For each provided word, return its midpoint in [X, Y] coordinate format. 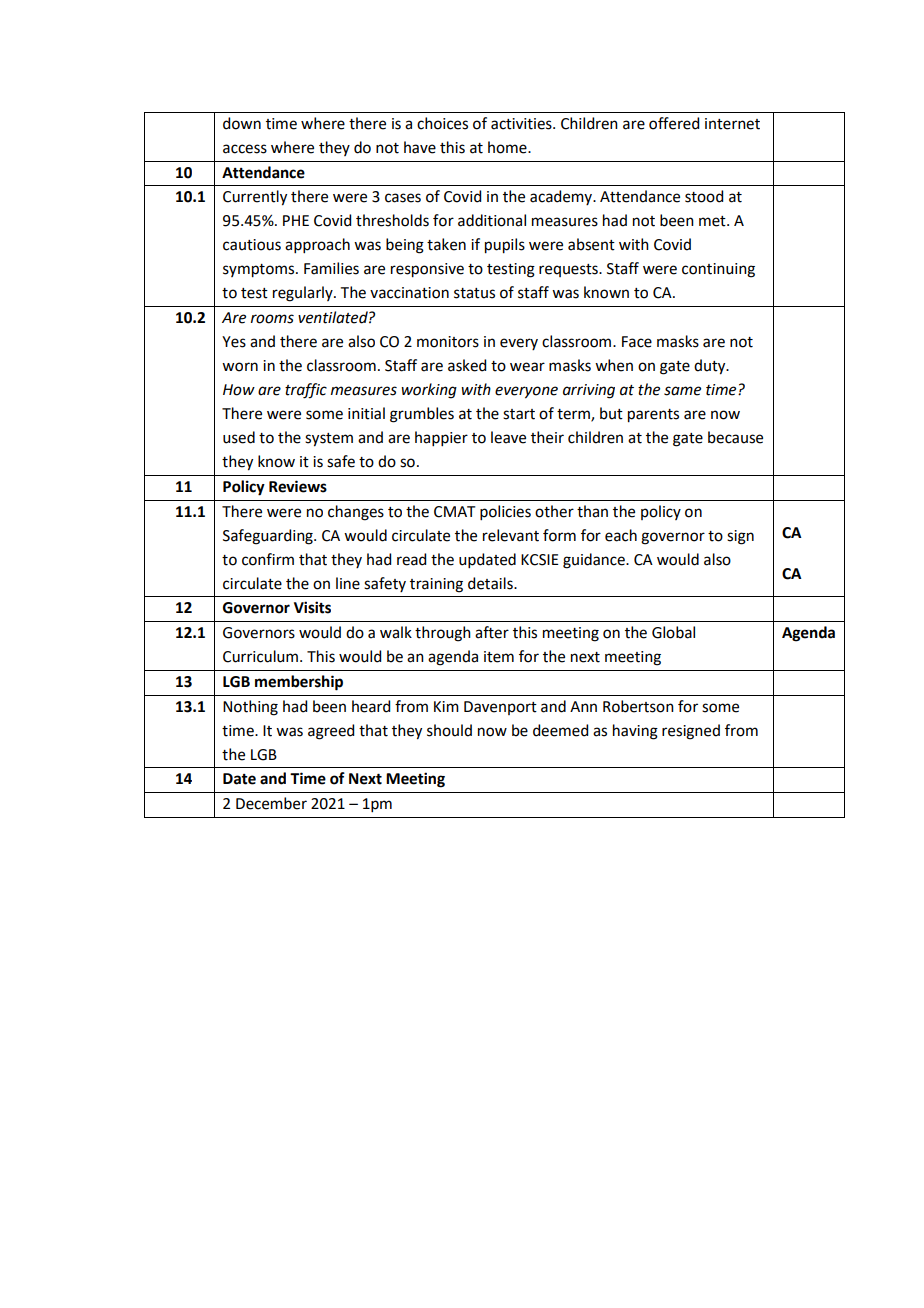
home [508, 147]
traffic [306, 391]
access [245, 149]
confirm [268, 559]
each [621, 535]
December [271, 803]
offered [674, 123]
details [491, 583]
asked [467, 365]
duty [711, 367]
